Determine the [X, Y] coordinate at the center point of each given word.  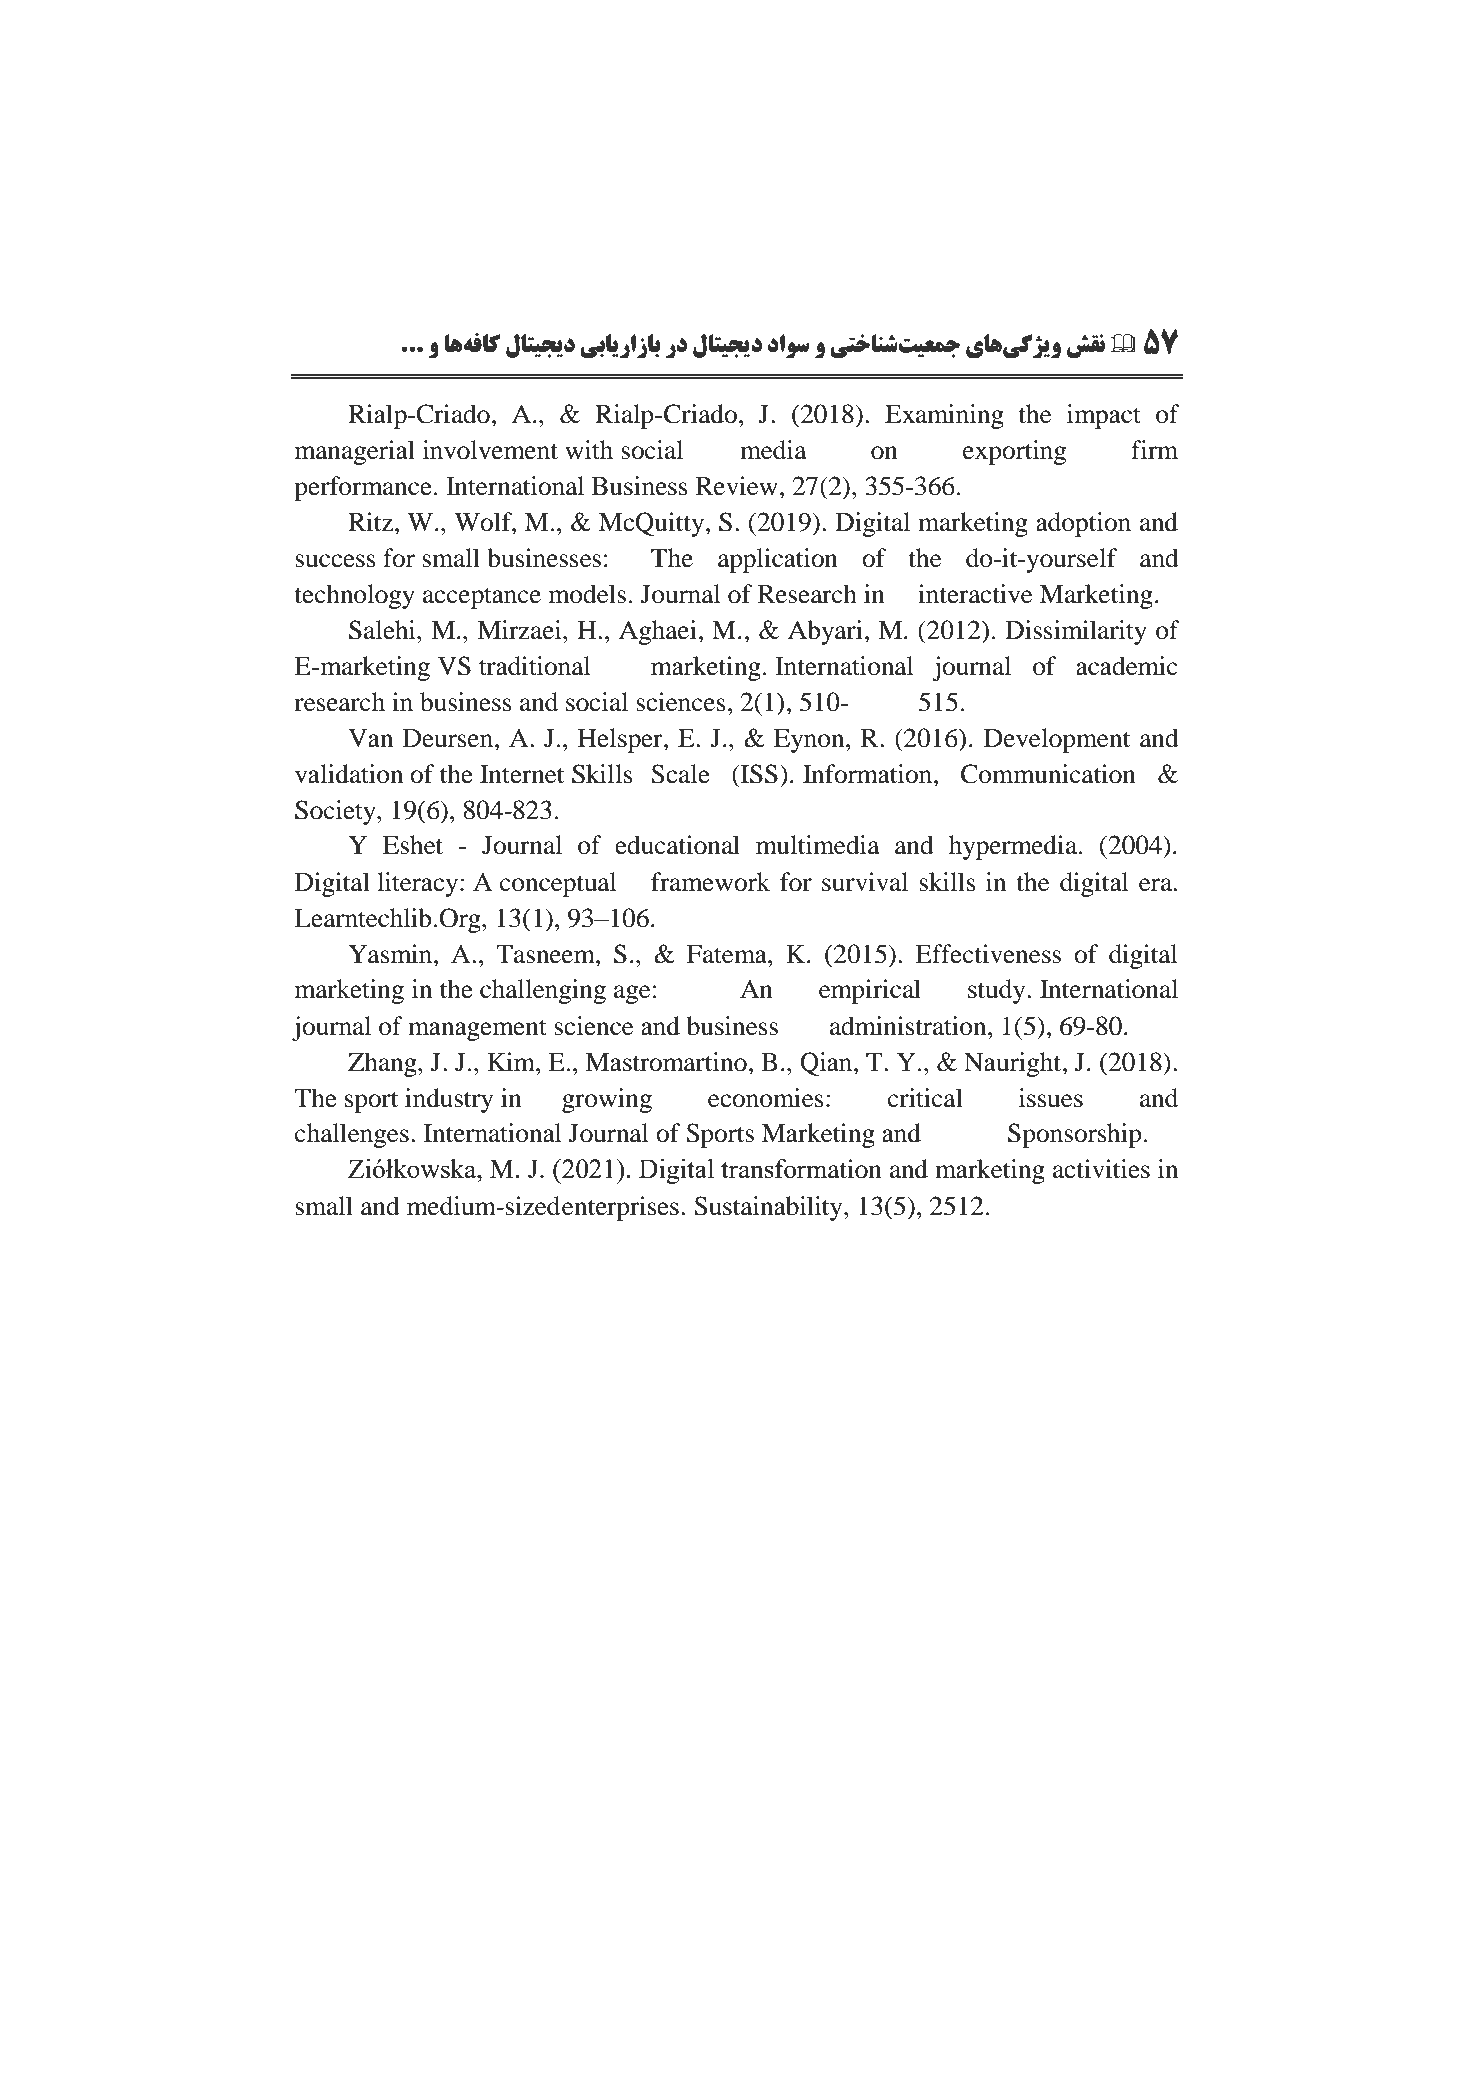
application [778, 560]
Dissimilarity [1076, 632]
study [998, 991]
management [477, 1030]
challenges [352, 1135]
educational [677, 845]
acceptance [482, 598]
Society [336, 812]
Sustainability [769, 1208]
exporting [1014, 452]
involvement [490, 450]
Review [737, 486]
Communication [1048, 774]
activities [1101, 1169]
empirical [870, 991]
